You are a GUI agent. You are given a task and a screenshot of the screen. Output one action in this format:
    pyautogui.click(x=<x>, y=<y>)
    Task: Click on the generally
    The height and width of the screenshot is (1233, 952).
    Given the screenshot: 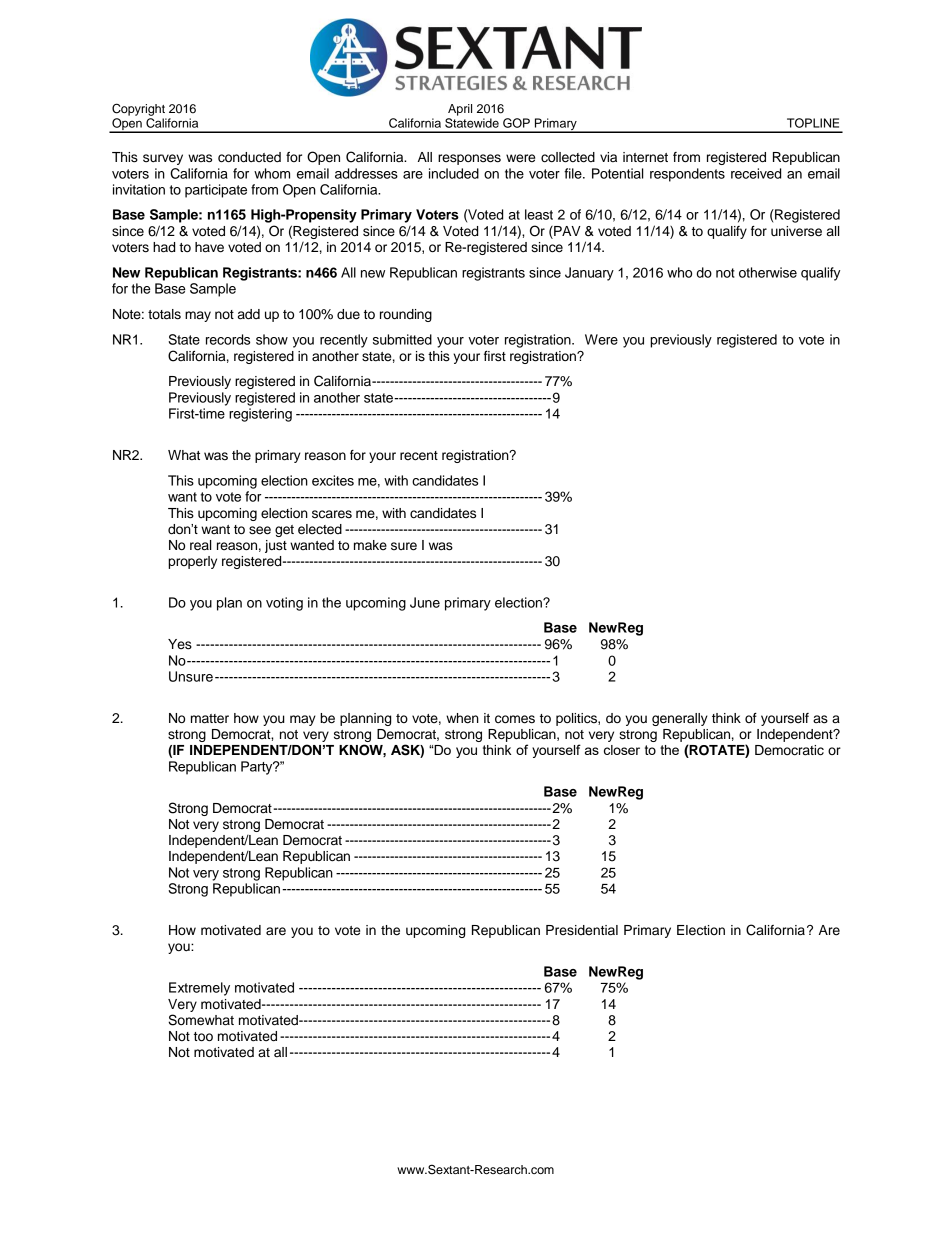 What is the action you would take?
    pyautogui.click(x=680, y=719)
